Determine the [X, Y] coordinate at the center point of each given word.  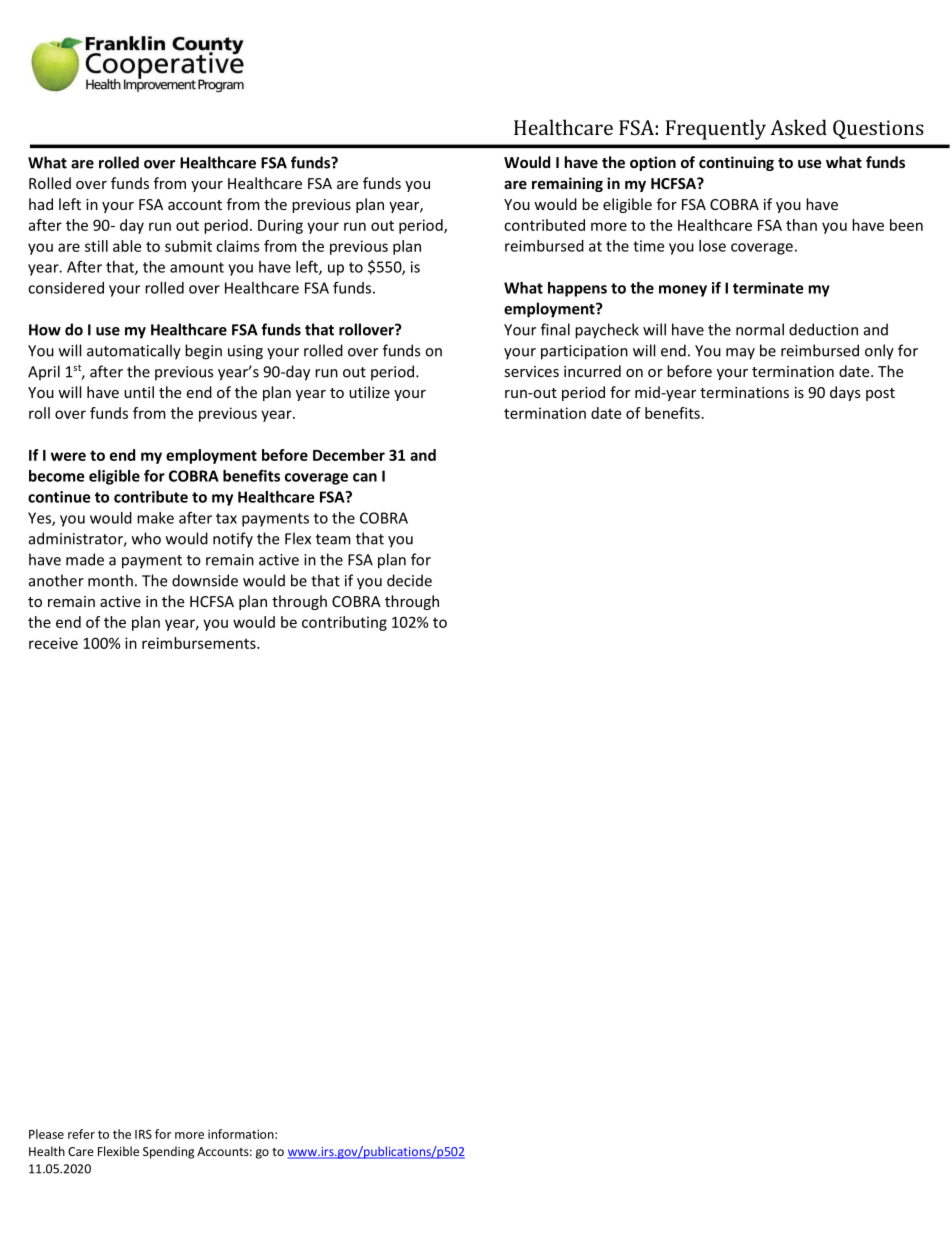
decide [409, 580]
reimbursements [200, 643]
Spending [168, 1152]
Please [46, 1134]
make [155, 518]
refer [81, 1134]
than [801, 225]
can [365, 477]
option [653, 163]
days [845, 393]
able [127, 246]
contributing [344, 623]
